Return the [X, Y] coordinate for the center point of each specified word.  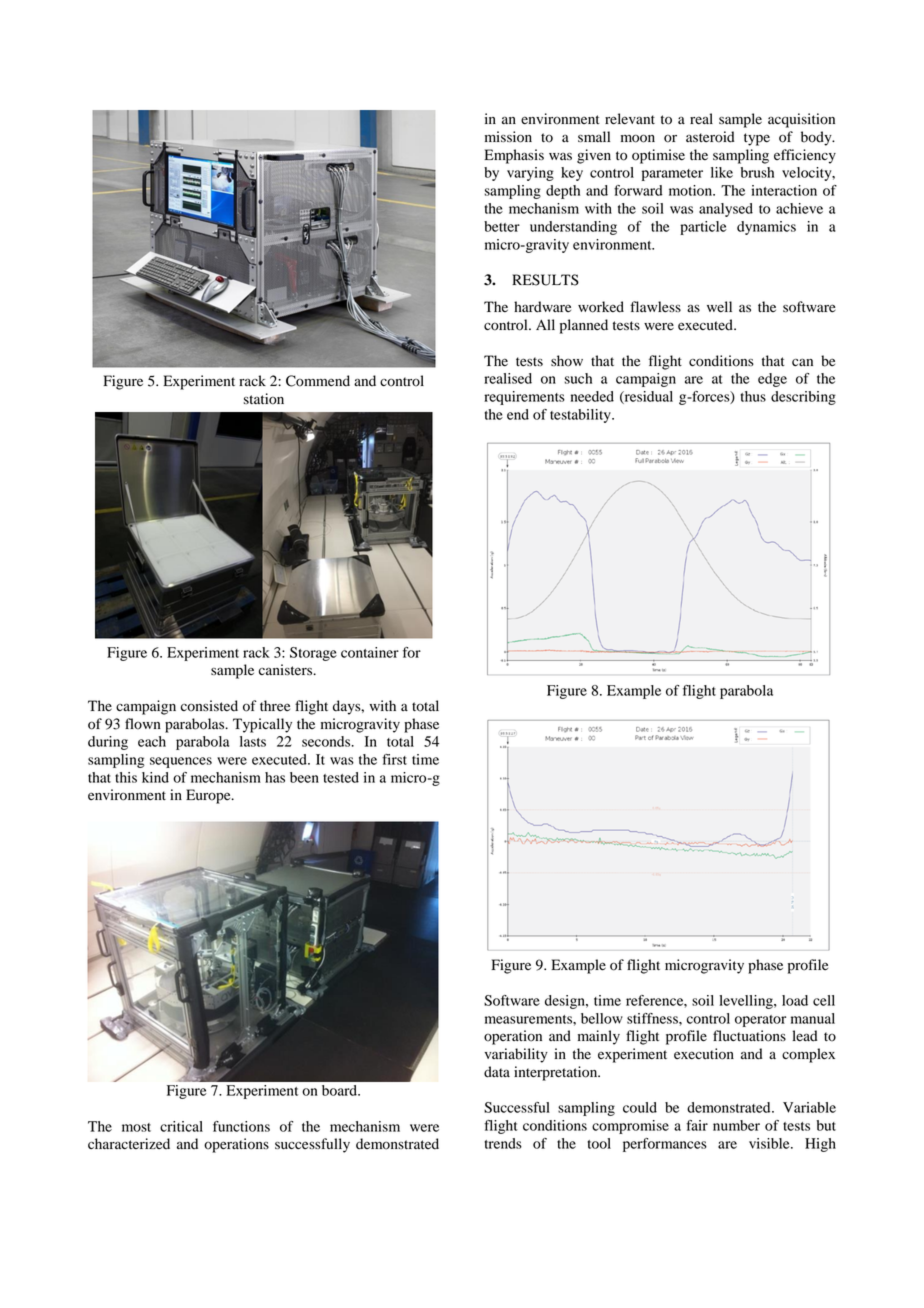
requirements [524, 398]
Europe [209, 796]
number [736, 1125]
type [757, 139]
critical [181, 1126]
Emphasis [514, 156]
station [263, 399]
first [394, 759]
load [795, 1000]
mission [508, 137]
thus [753, 396]
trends [503, 1143]
